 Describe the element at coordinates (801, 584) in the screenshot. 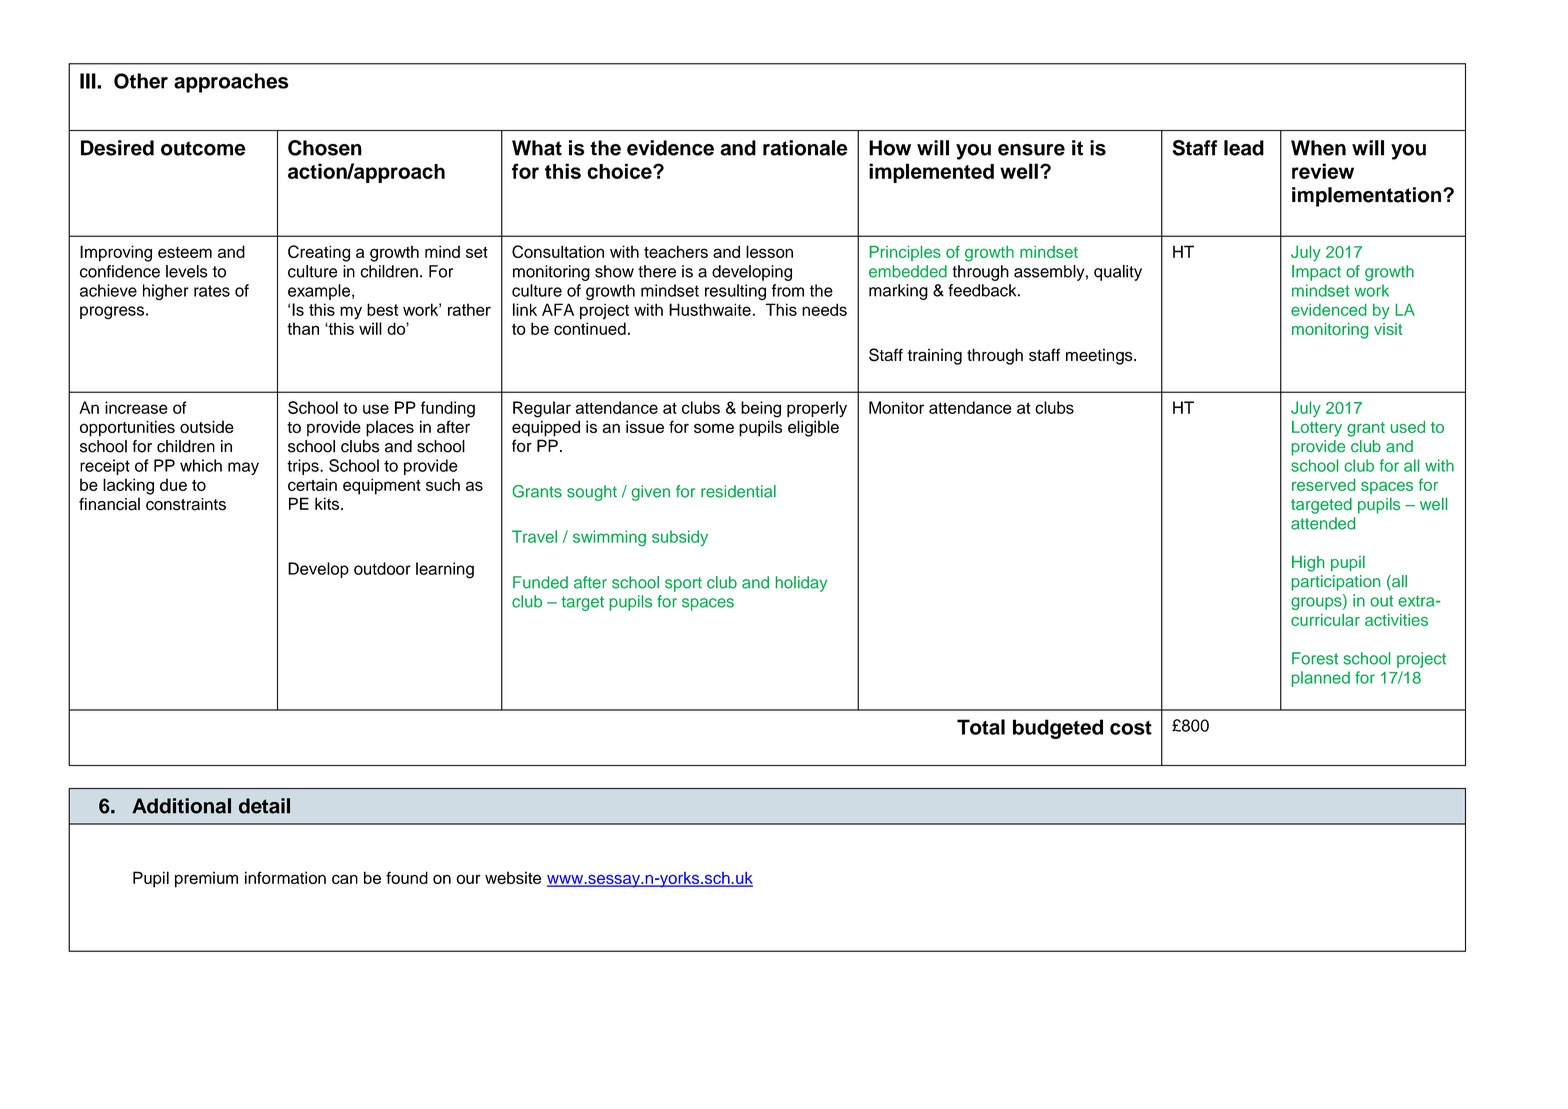

I see `holiday` at that location.
